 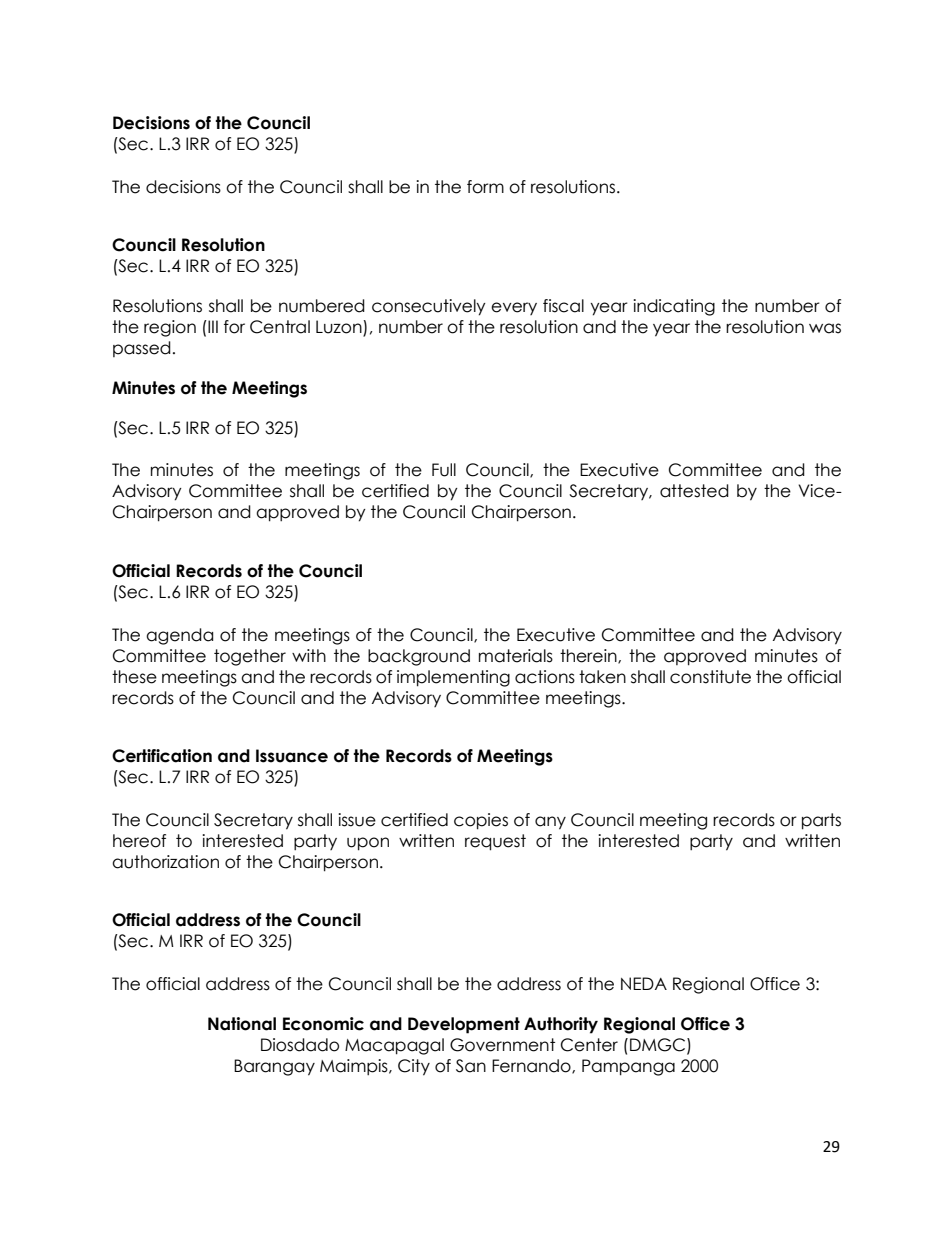 I want to click on III, so click(x=212, y=326).
